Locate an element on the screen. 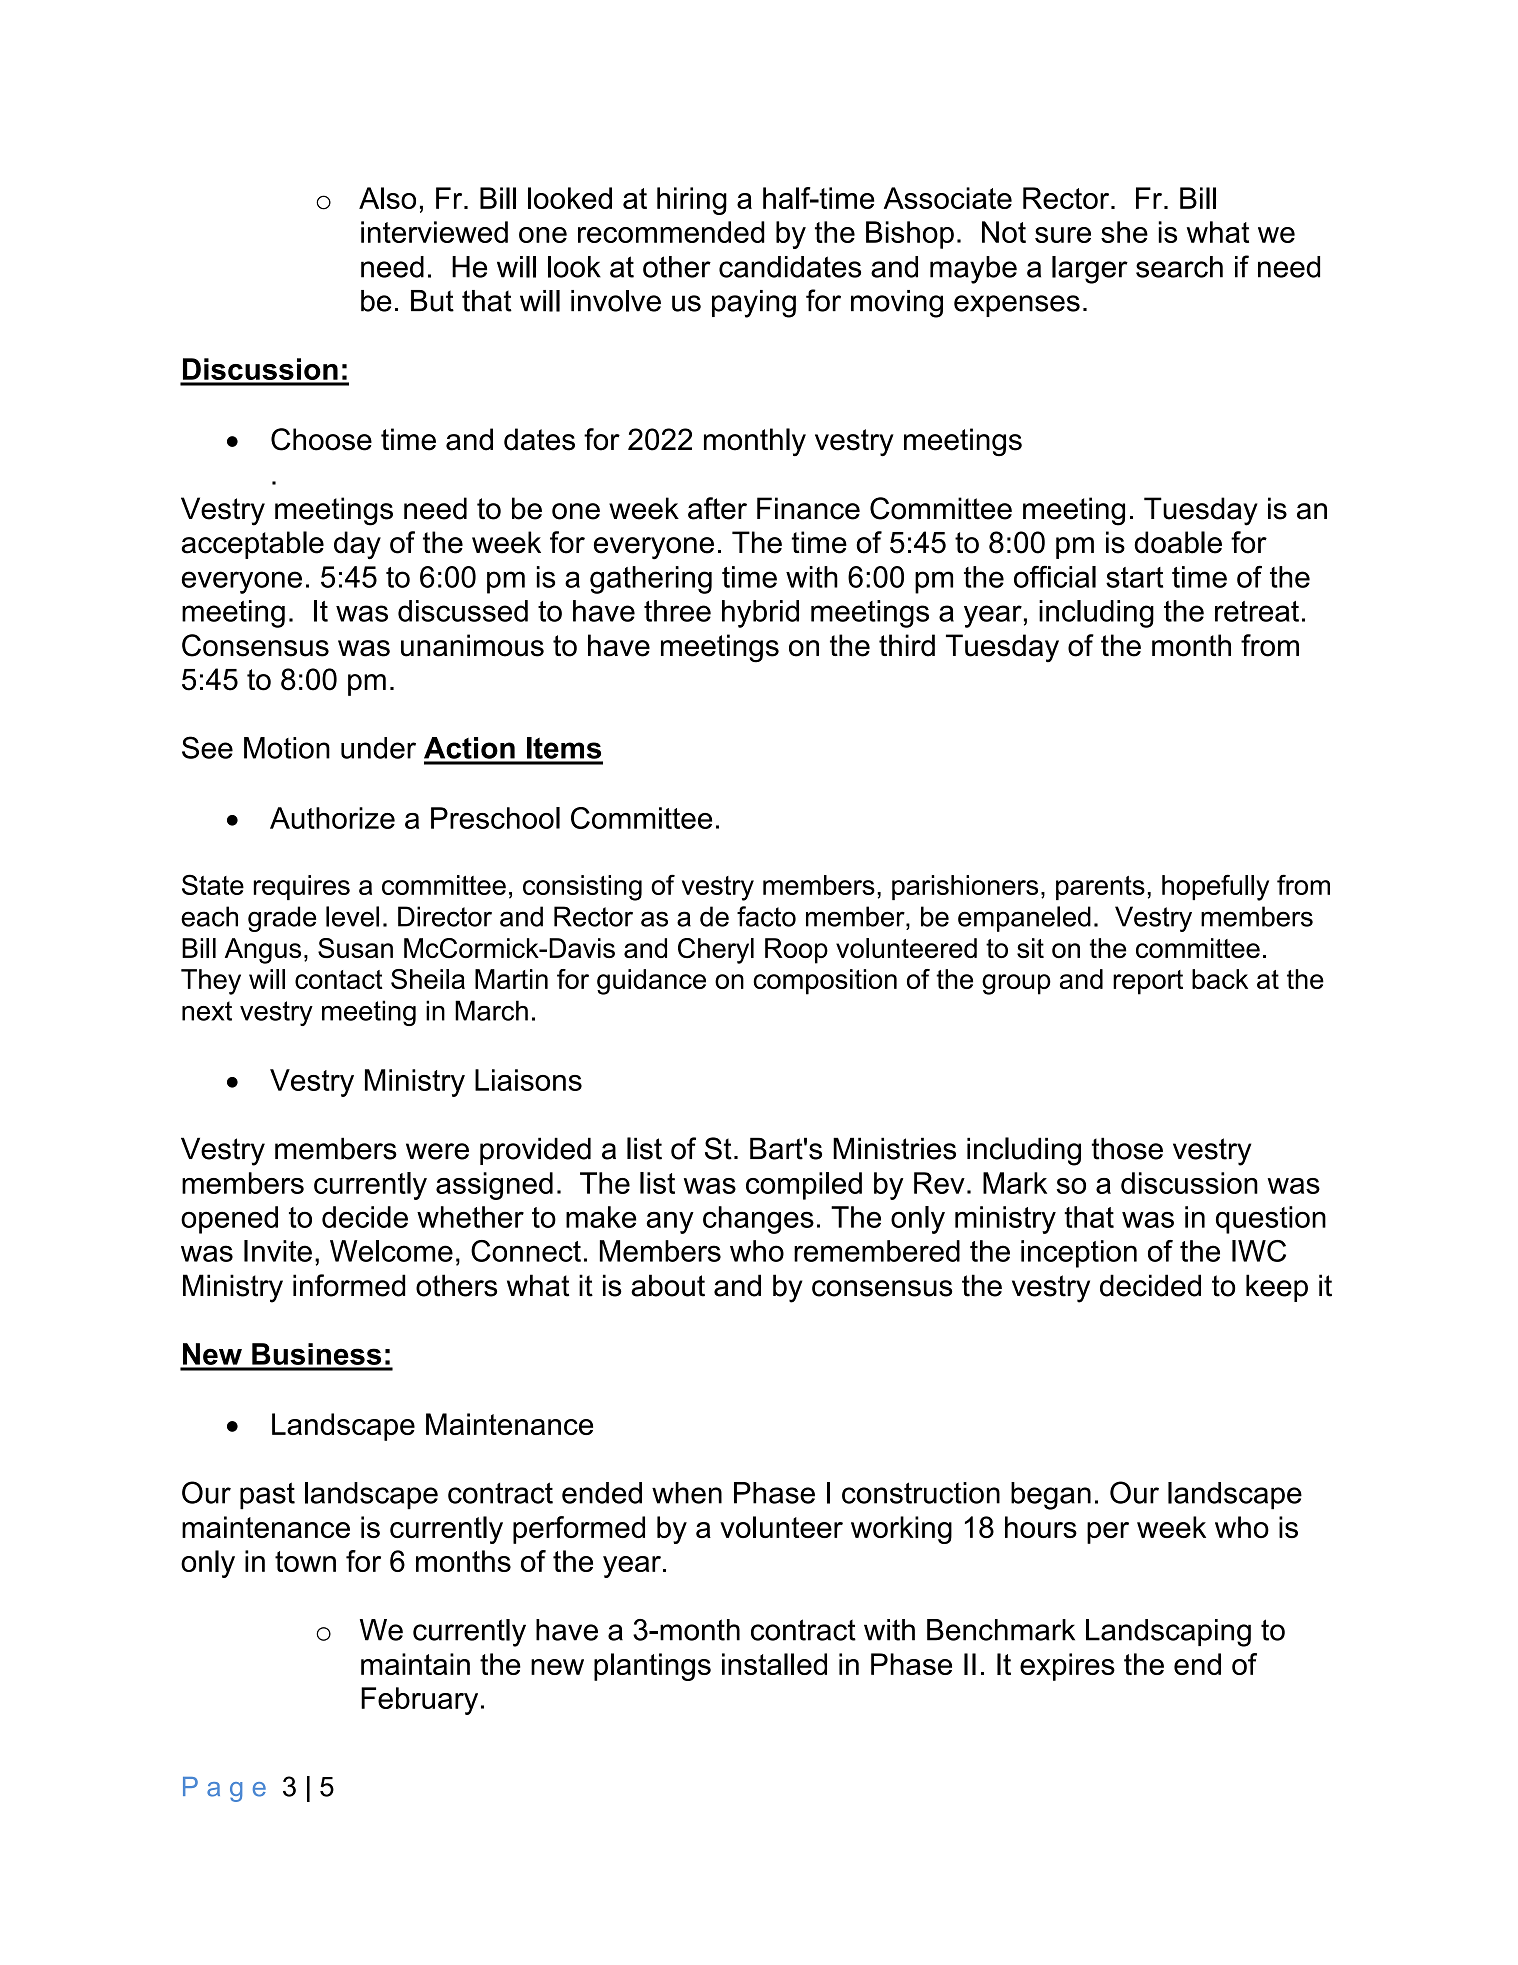 This screenshot has width=1518, height=1965. began is located at coordinates (1051, 1496).
